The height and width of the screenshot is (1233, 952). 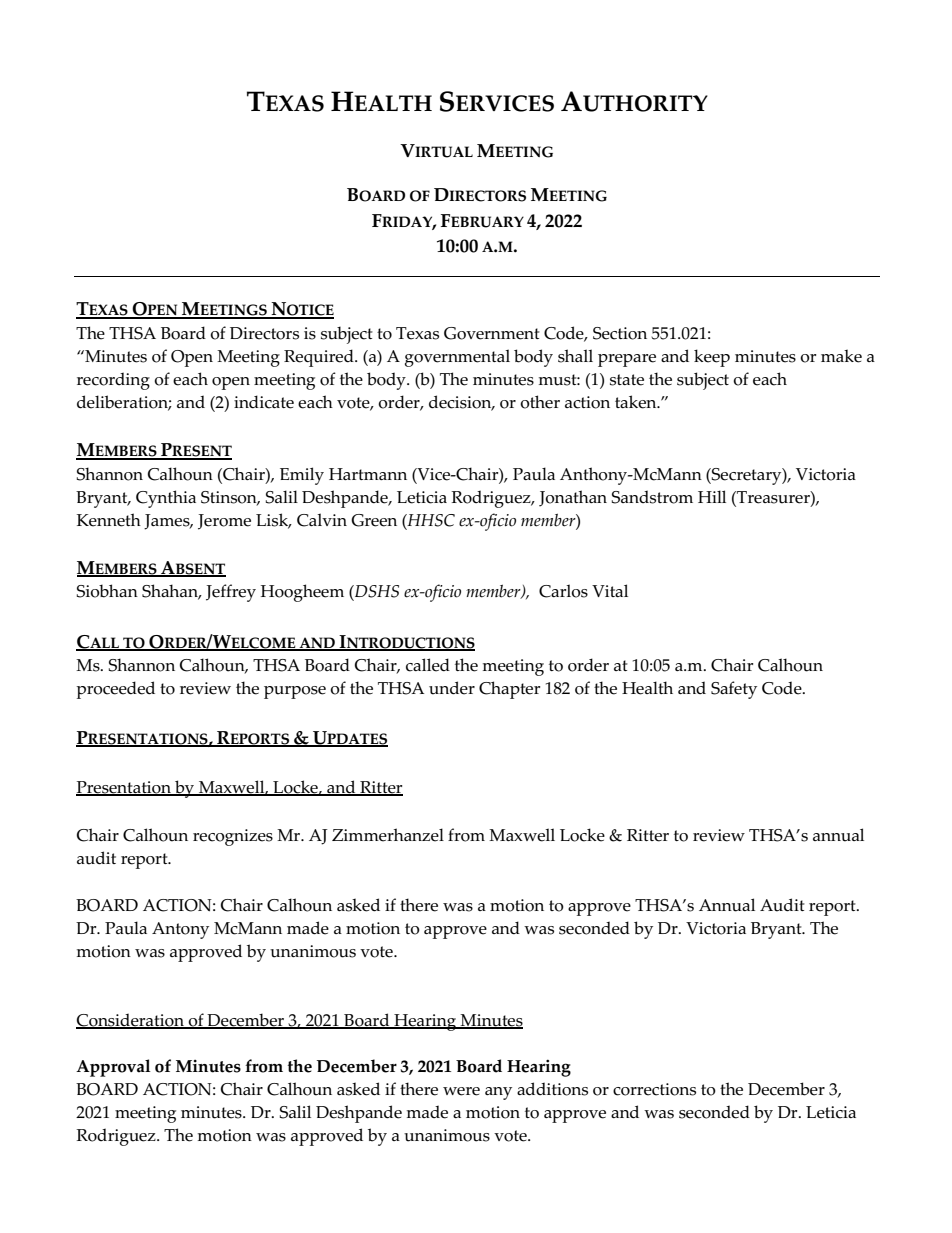 I want to click on Jeffrey, so click(x=231, y=593).
